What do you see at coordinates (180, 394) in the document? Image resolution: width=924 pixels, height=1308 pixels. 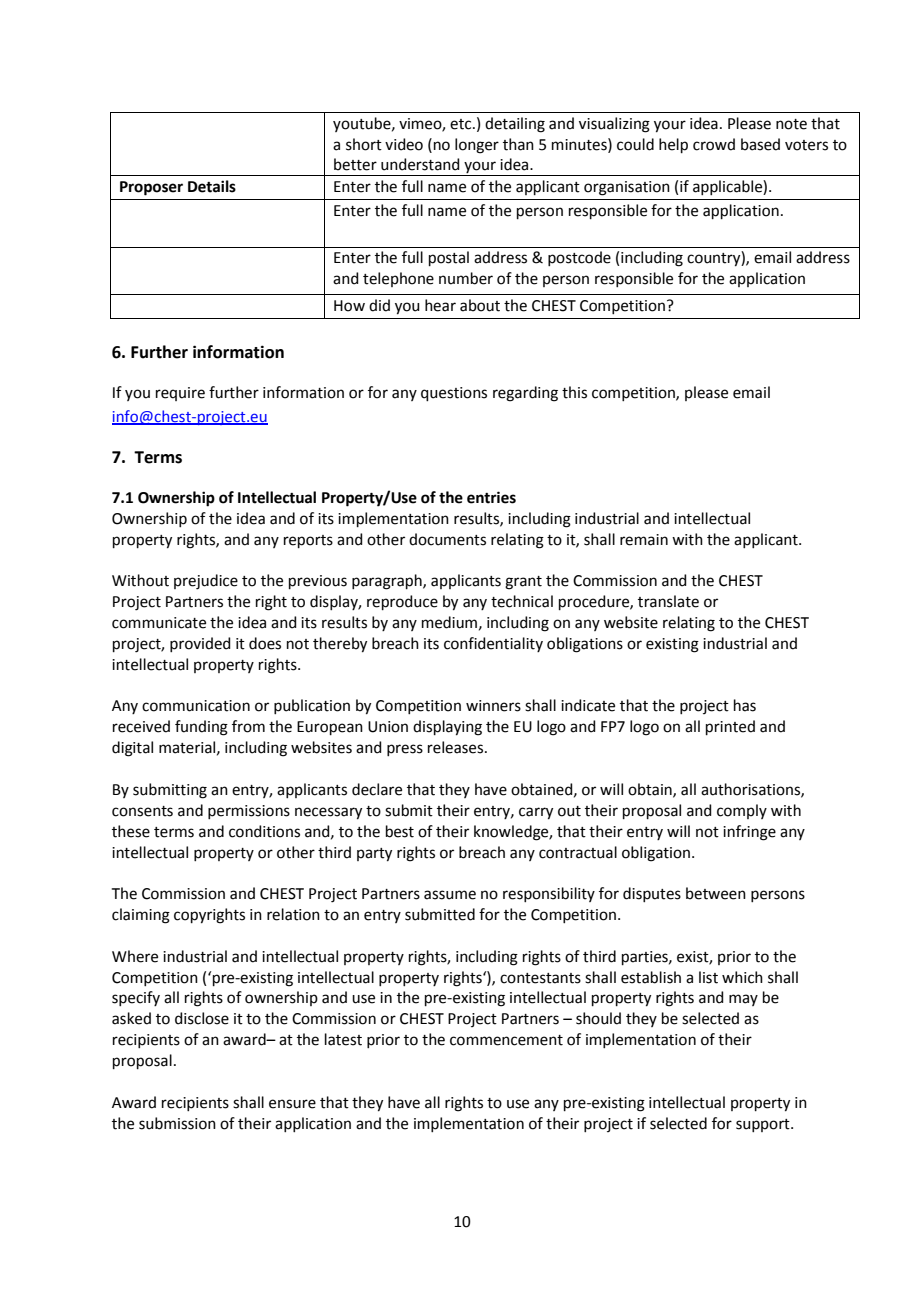 I see `require` at bounding box center [180, 394].
